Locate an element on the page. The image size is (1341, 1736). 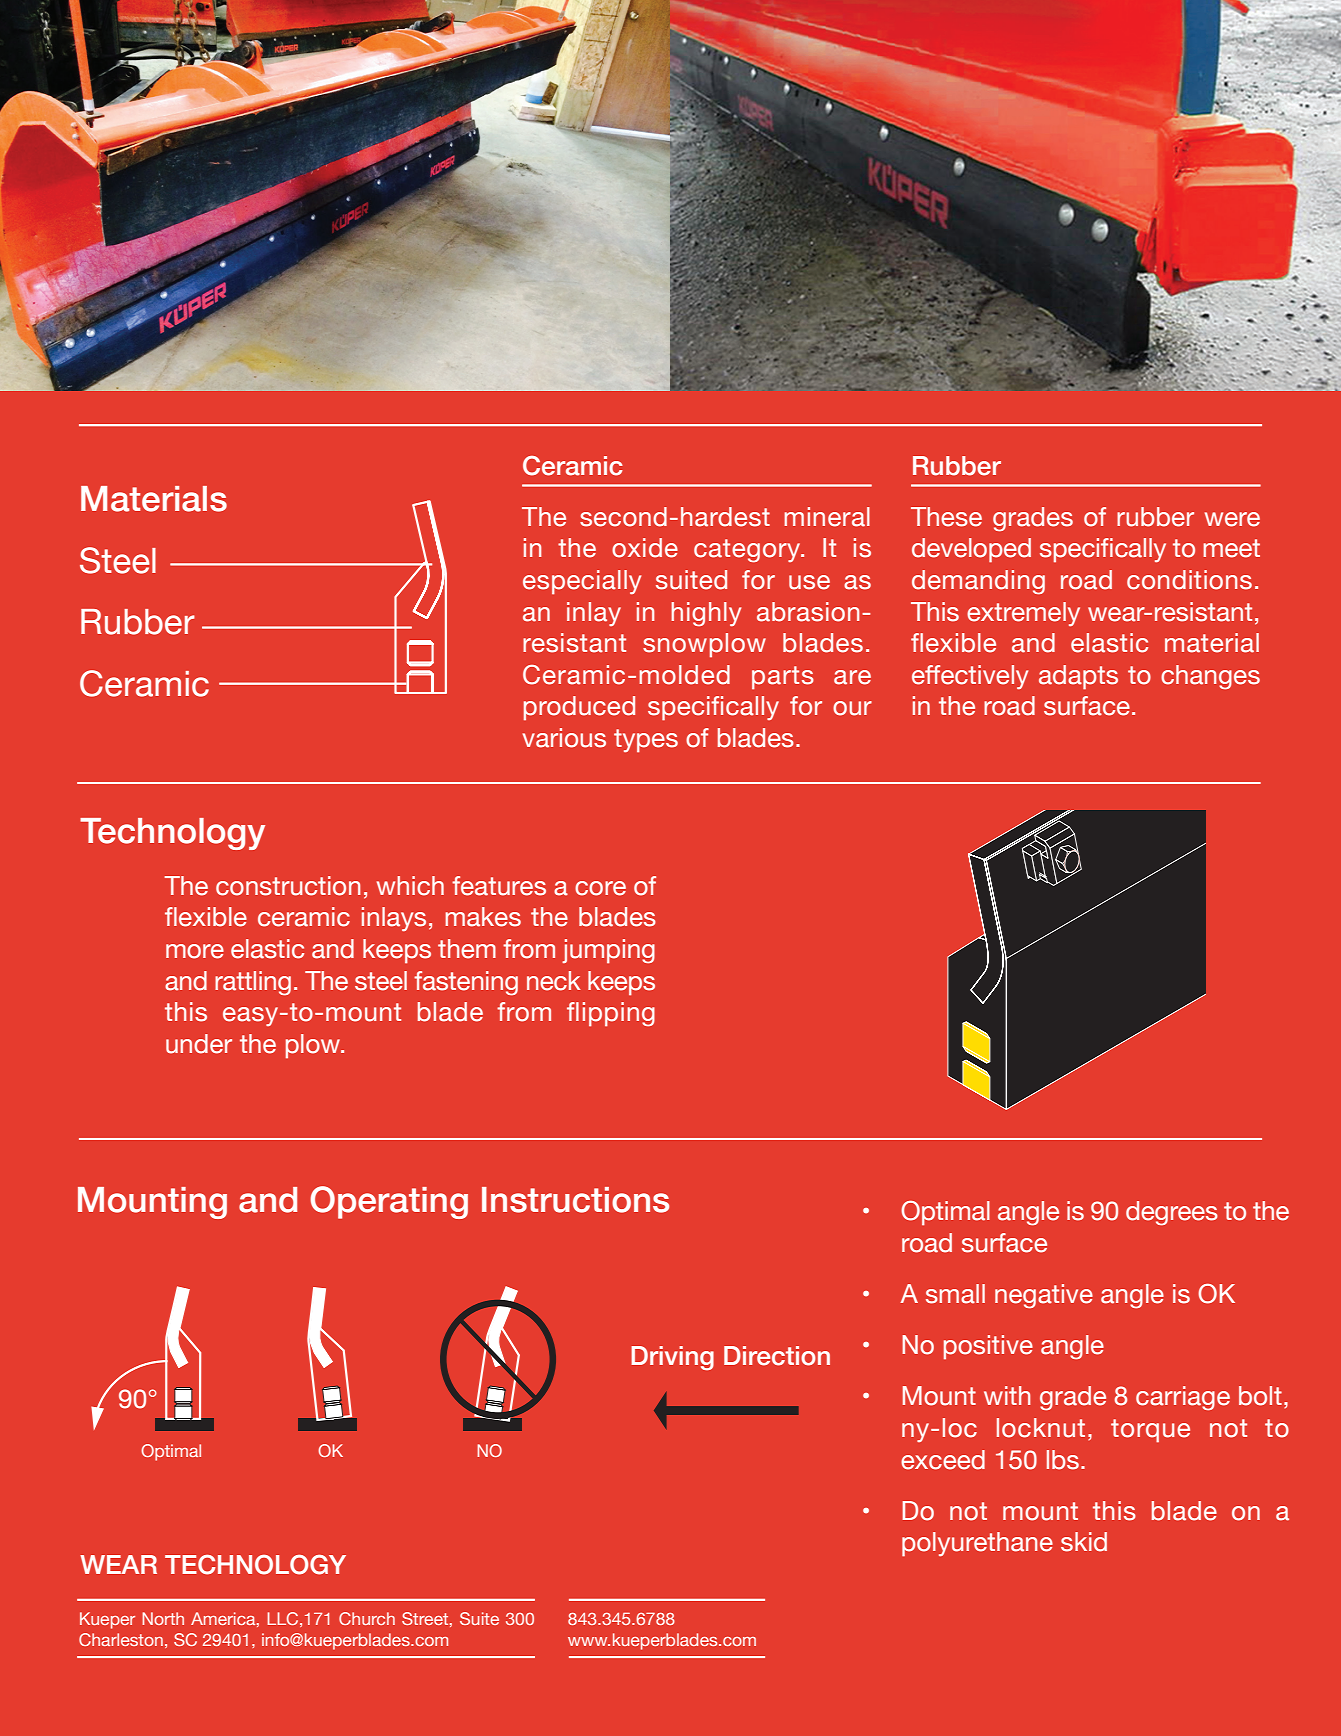
North is located at coordinates (163, 1618).
